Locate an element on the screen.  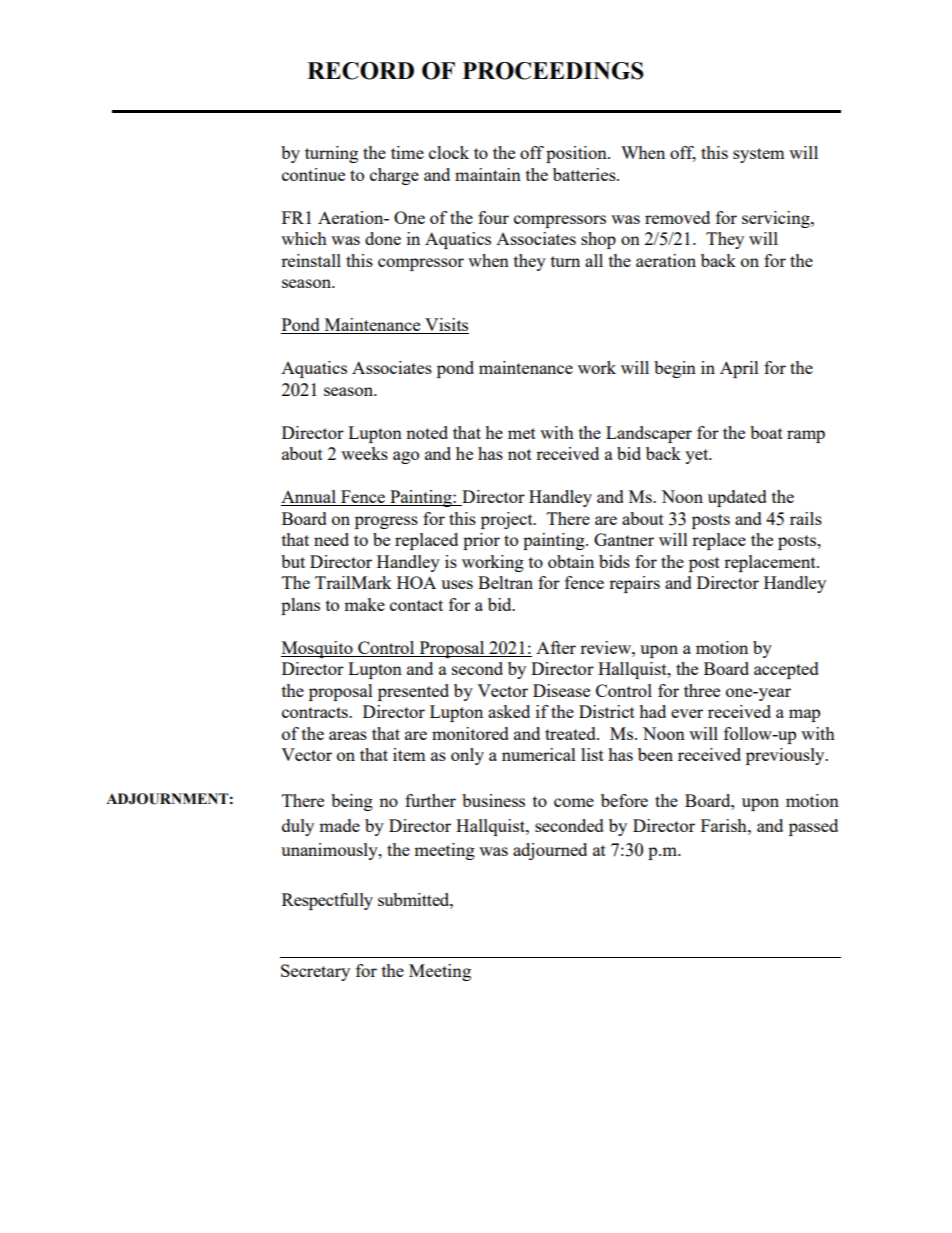
areas is located at coordinates (348, 735).
